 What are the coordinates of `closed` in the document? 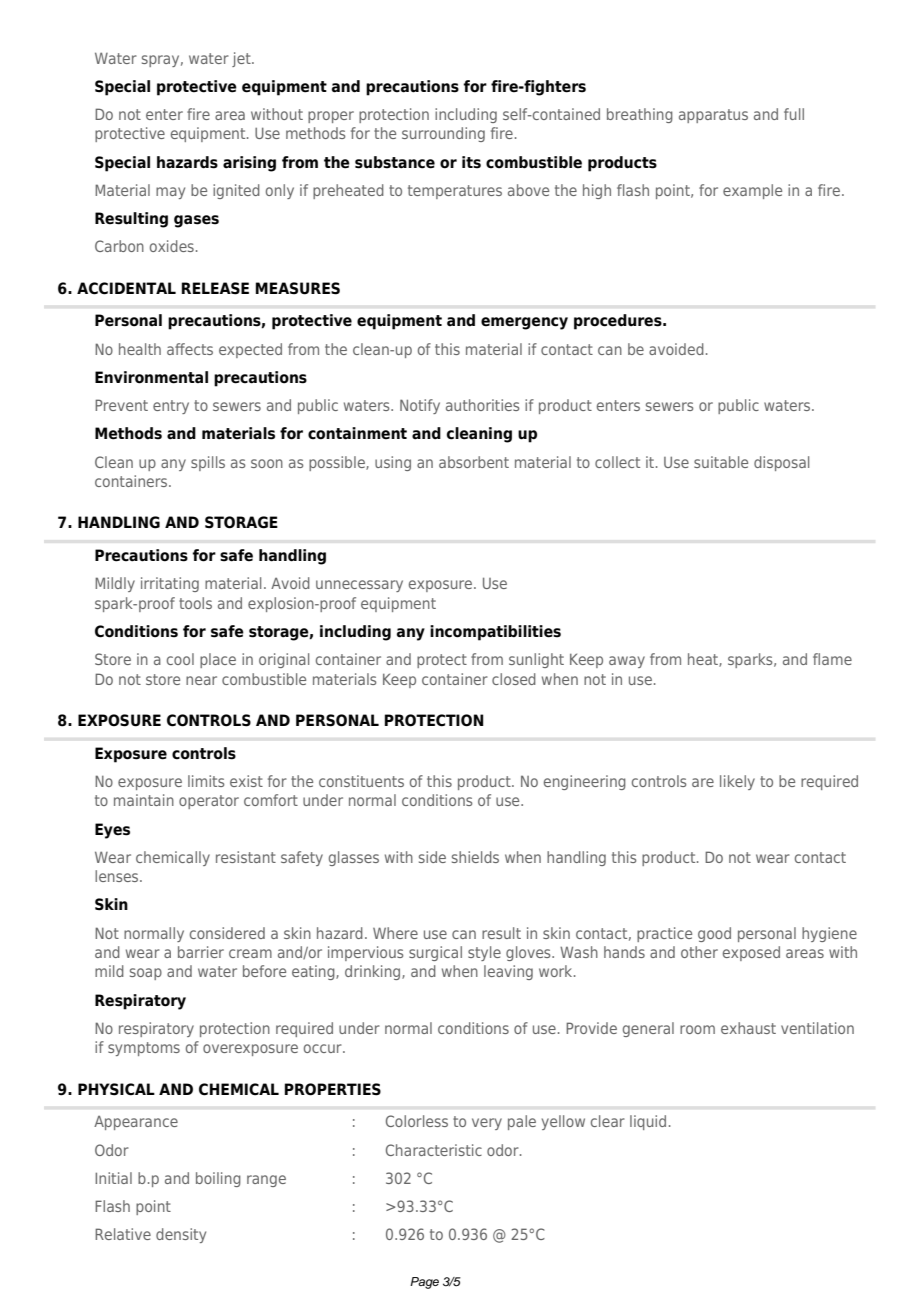 It's located at (514, 679).
